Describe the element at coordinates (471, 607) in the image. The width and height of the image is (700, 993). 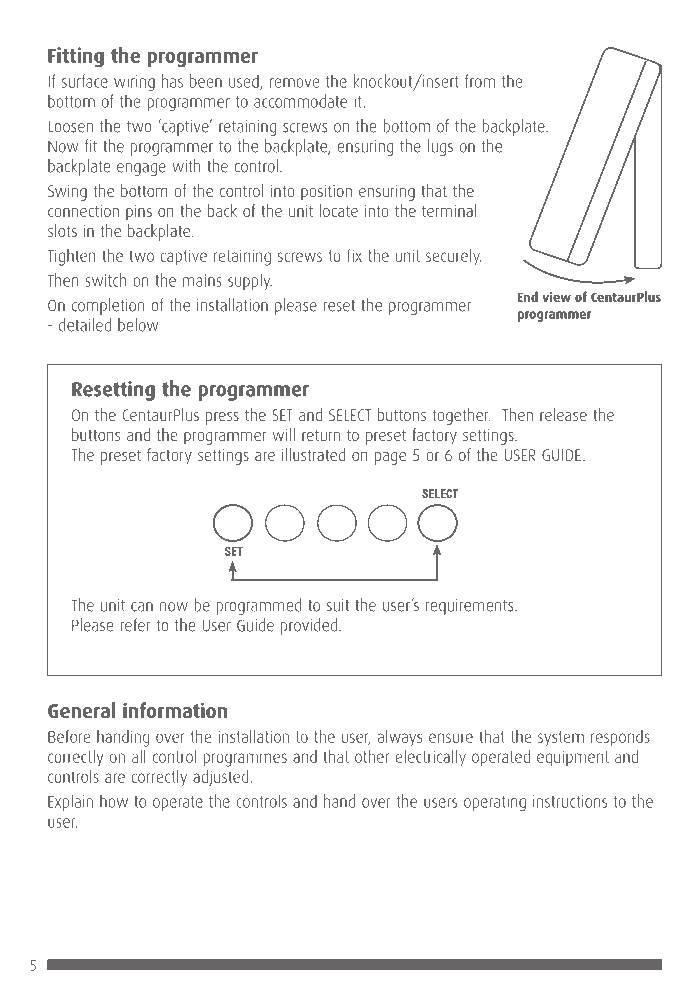
I see `requirements` at that location.
